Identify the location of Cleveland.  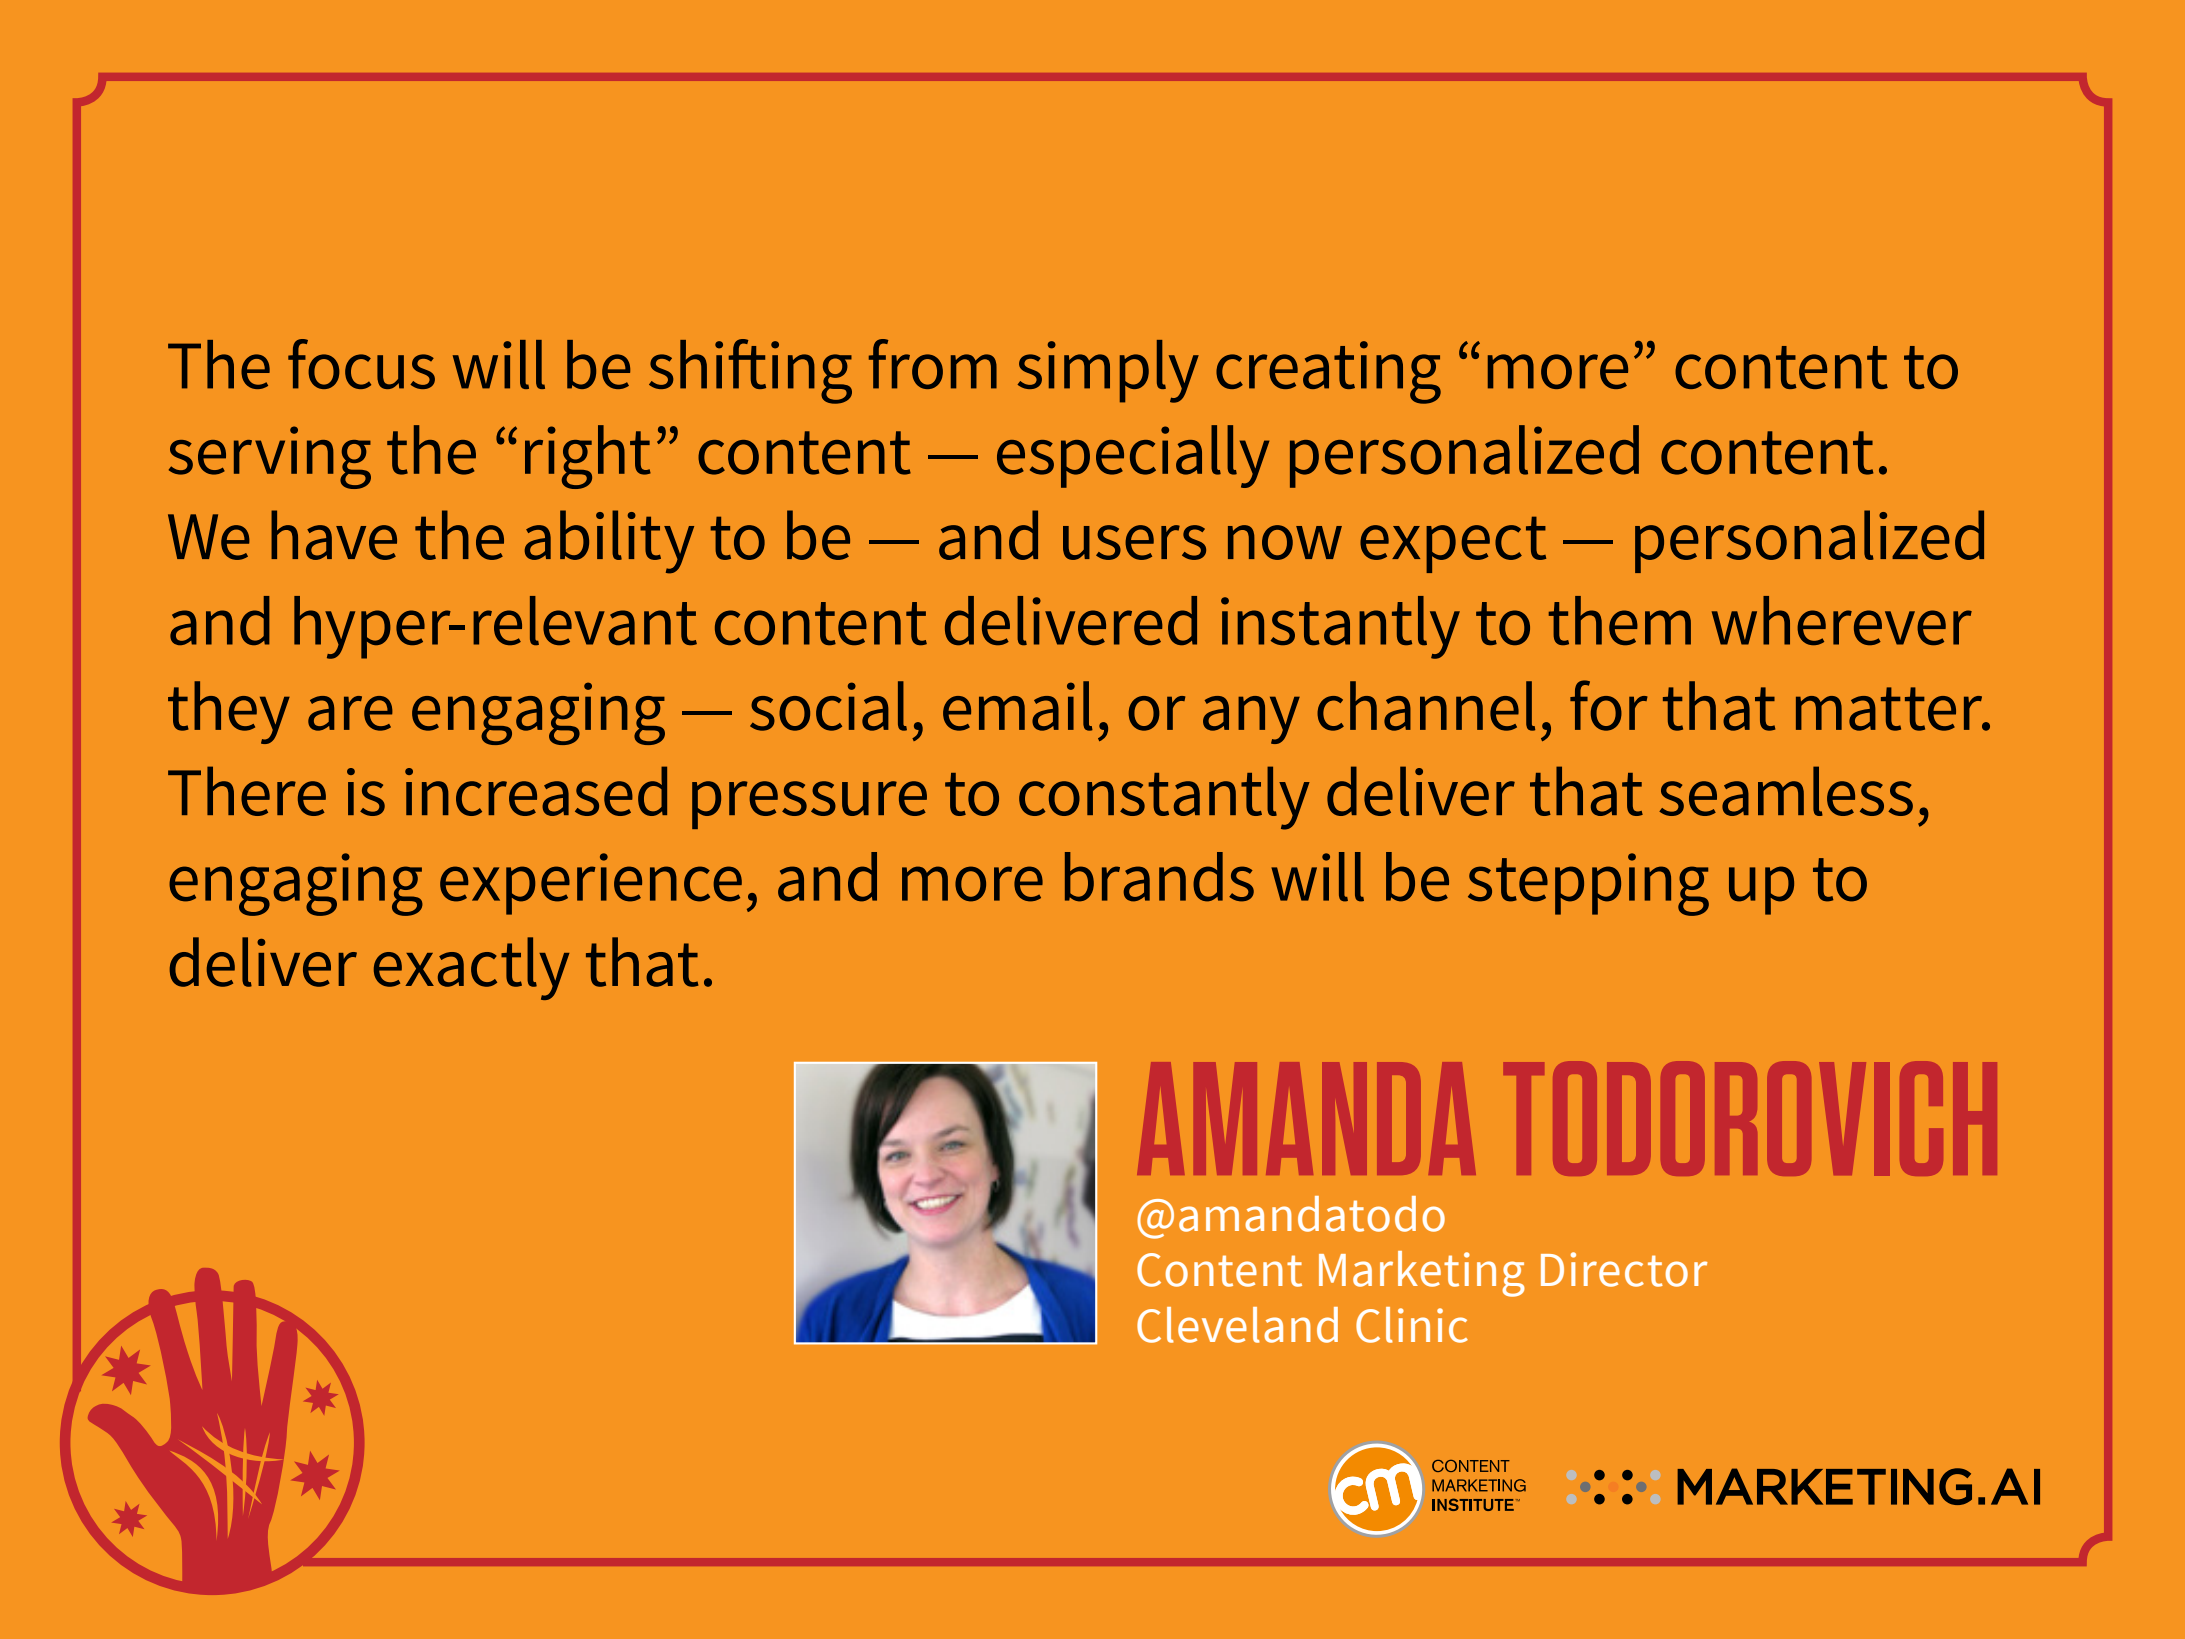
(1237, 1325).
